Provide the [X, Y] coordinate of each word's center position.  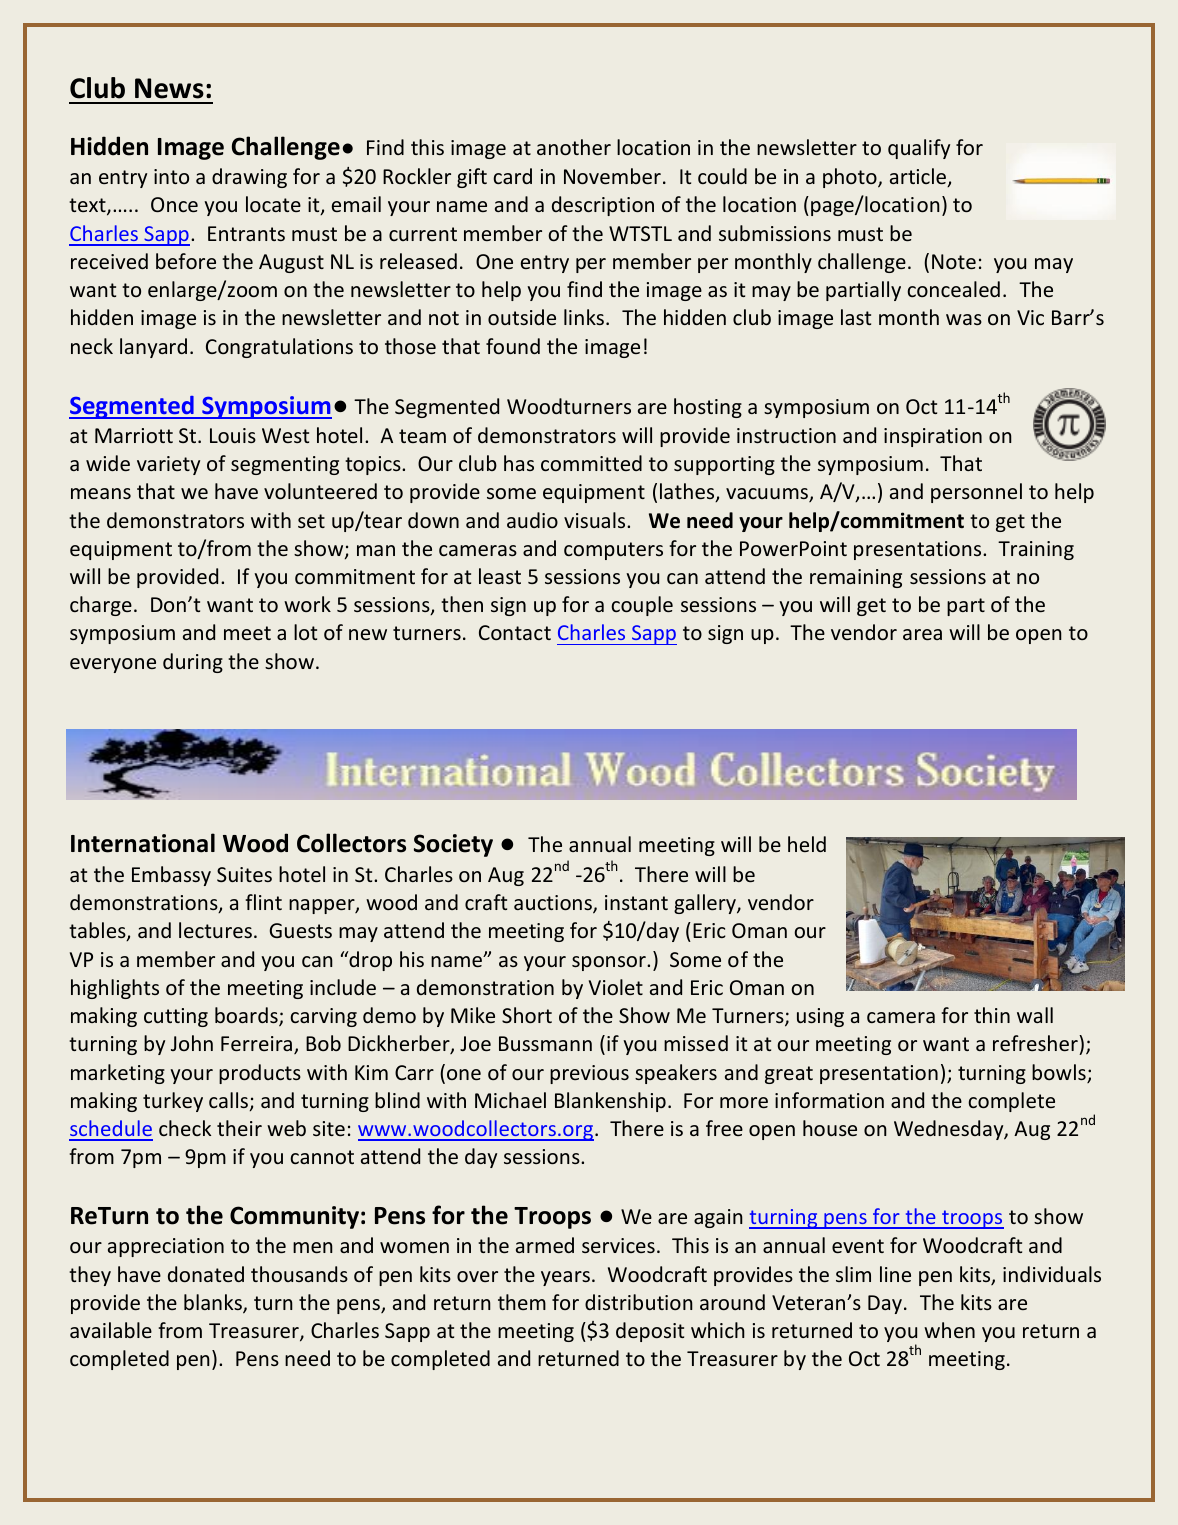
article [919, 177]
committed [591, 463]
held [807, 844]
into [171, 176]
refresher [1036, 1043]
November [612, 176]
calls [230, 1101]
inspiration [933, 437]
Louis [233, 435]
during [193, 663]
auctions [554, 904]
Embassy [171, 876]
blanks [214, 1303]
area [922, 634]
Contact [515, 632]
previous [589, 1074]
